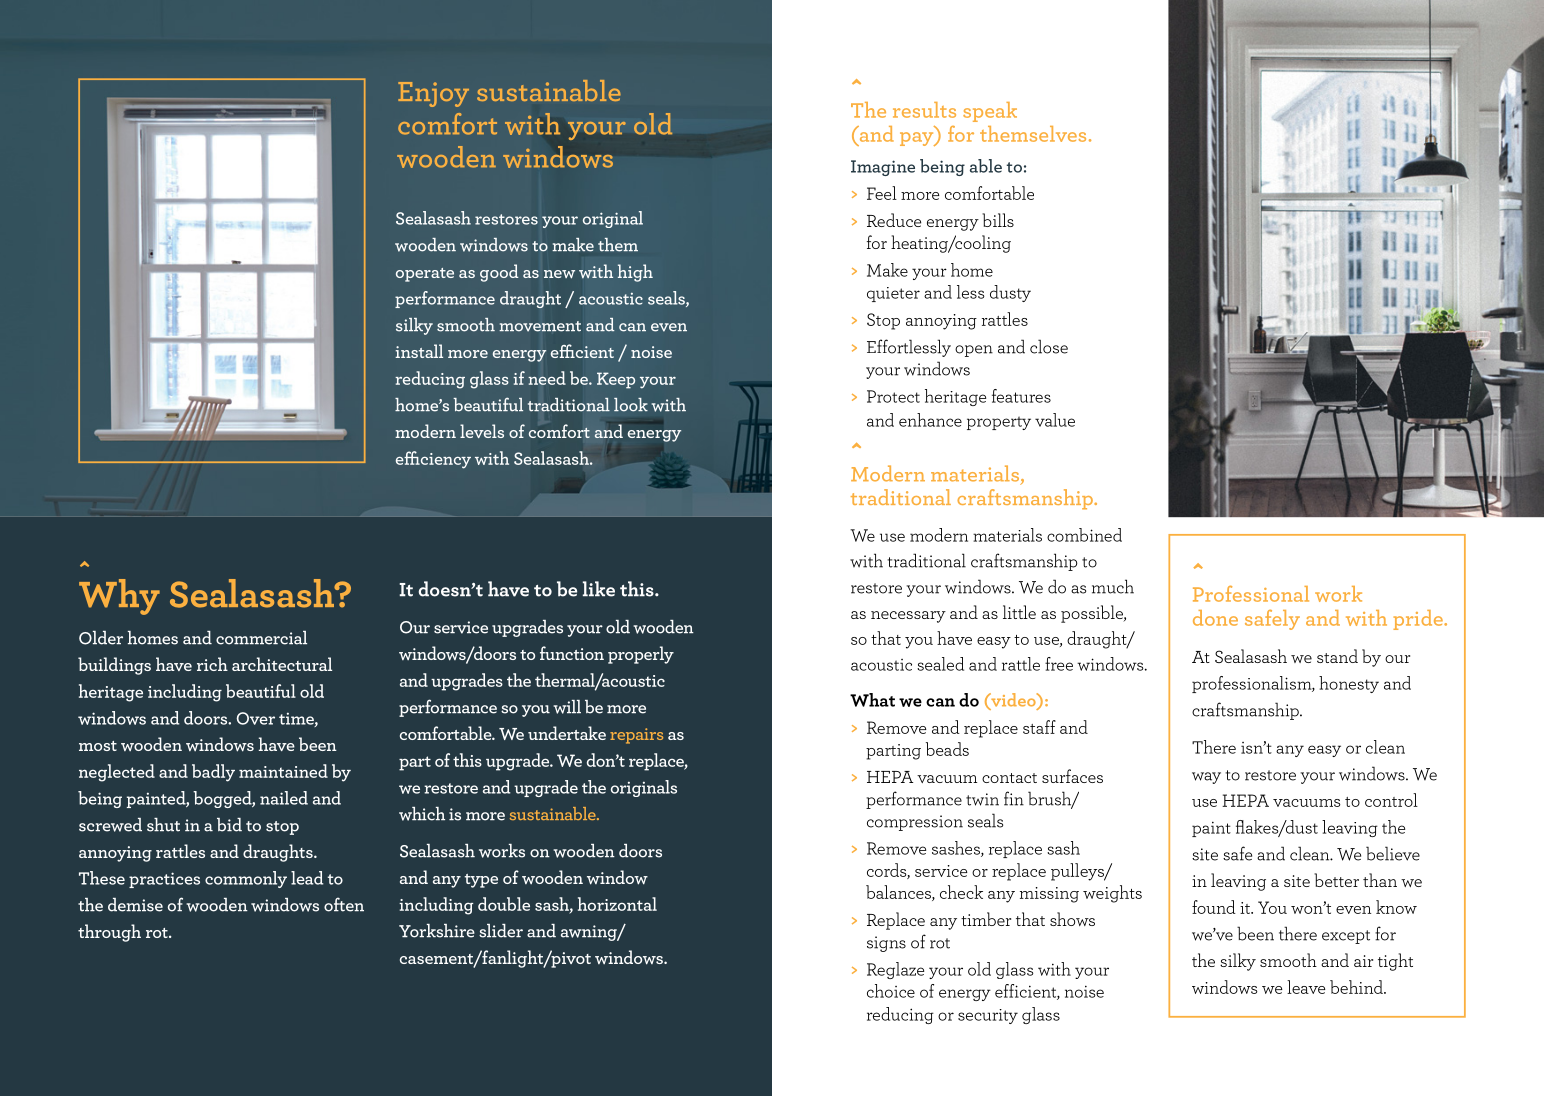  I want to click on through, so click(109, 933).
